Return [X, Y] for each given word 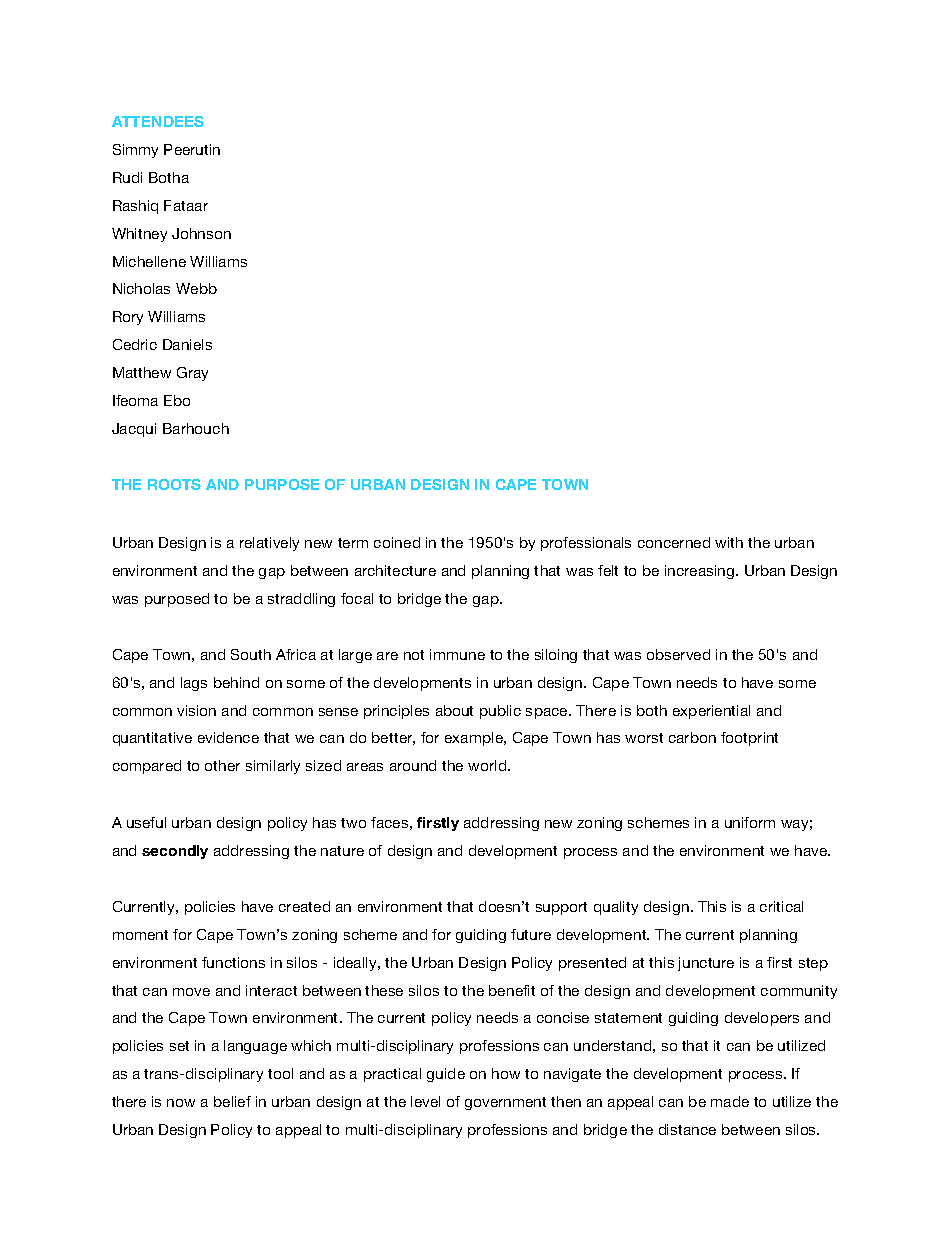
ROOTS [174, 484]
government [505, 1103]
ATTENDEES [158, 121]
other [222, 765]
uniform [750, 822]
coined [397, 542]
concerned [674, 542]
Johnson [201, 233]
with [729, 542]
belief [232, 1101]
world [488, 765]
